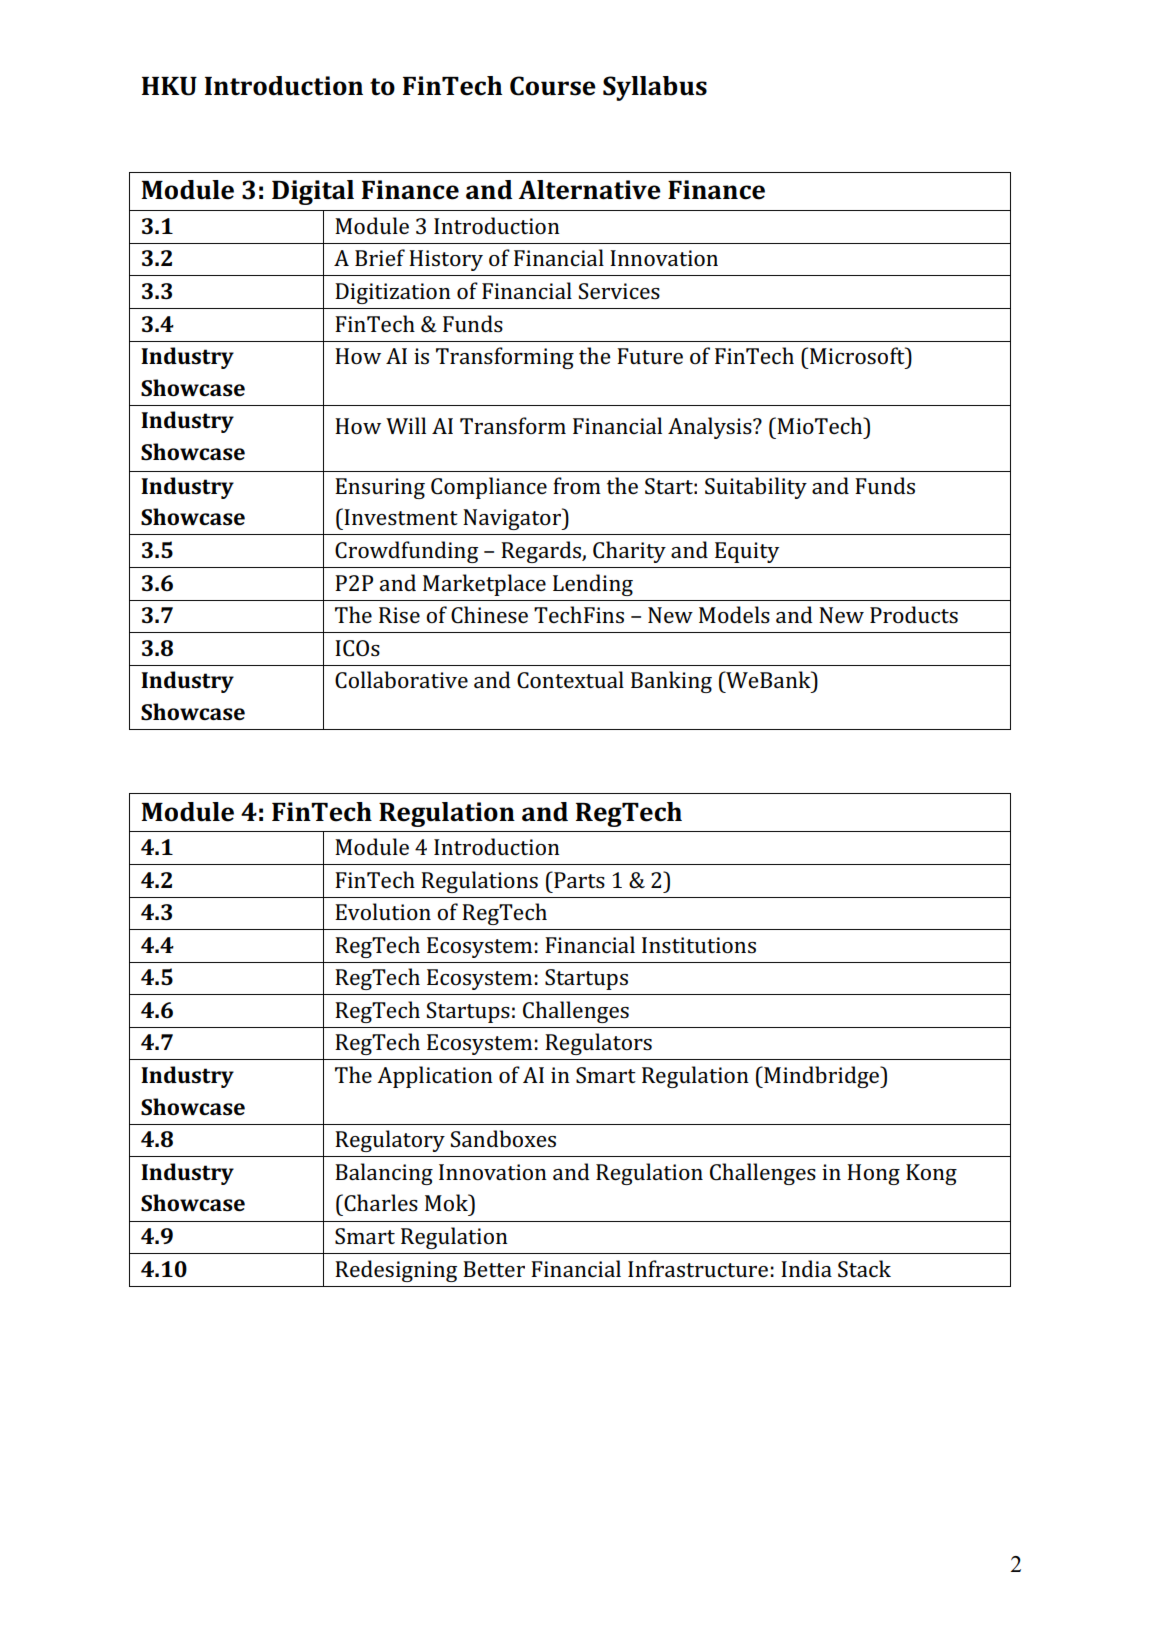 The height and width of the document is (1646, 1163). I want to click on Application, so click(435, 1077).
